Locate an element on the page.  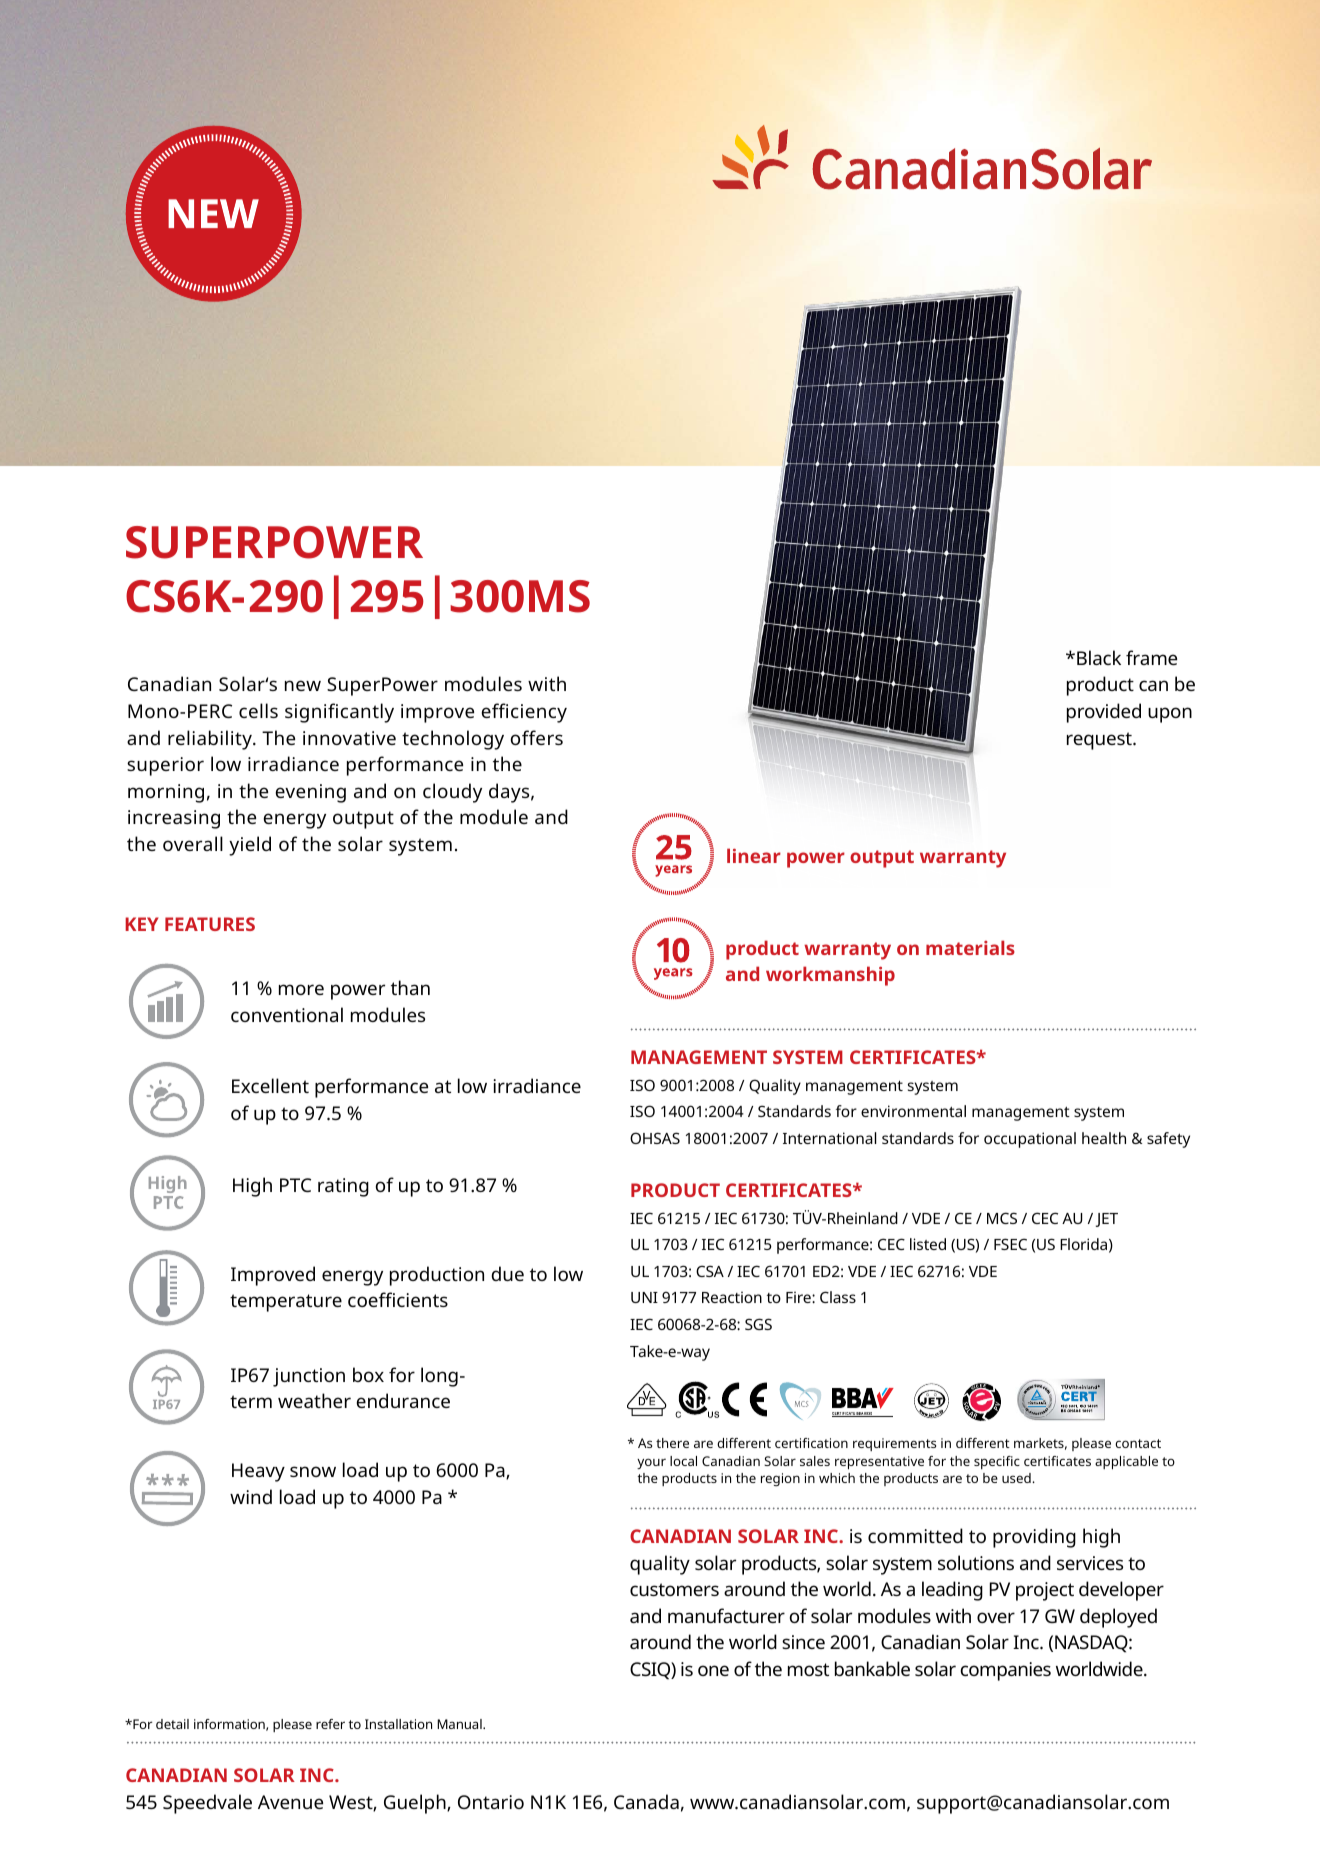
companies is located at coordinates (1006, 1671).
